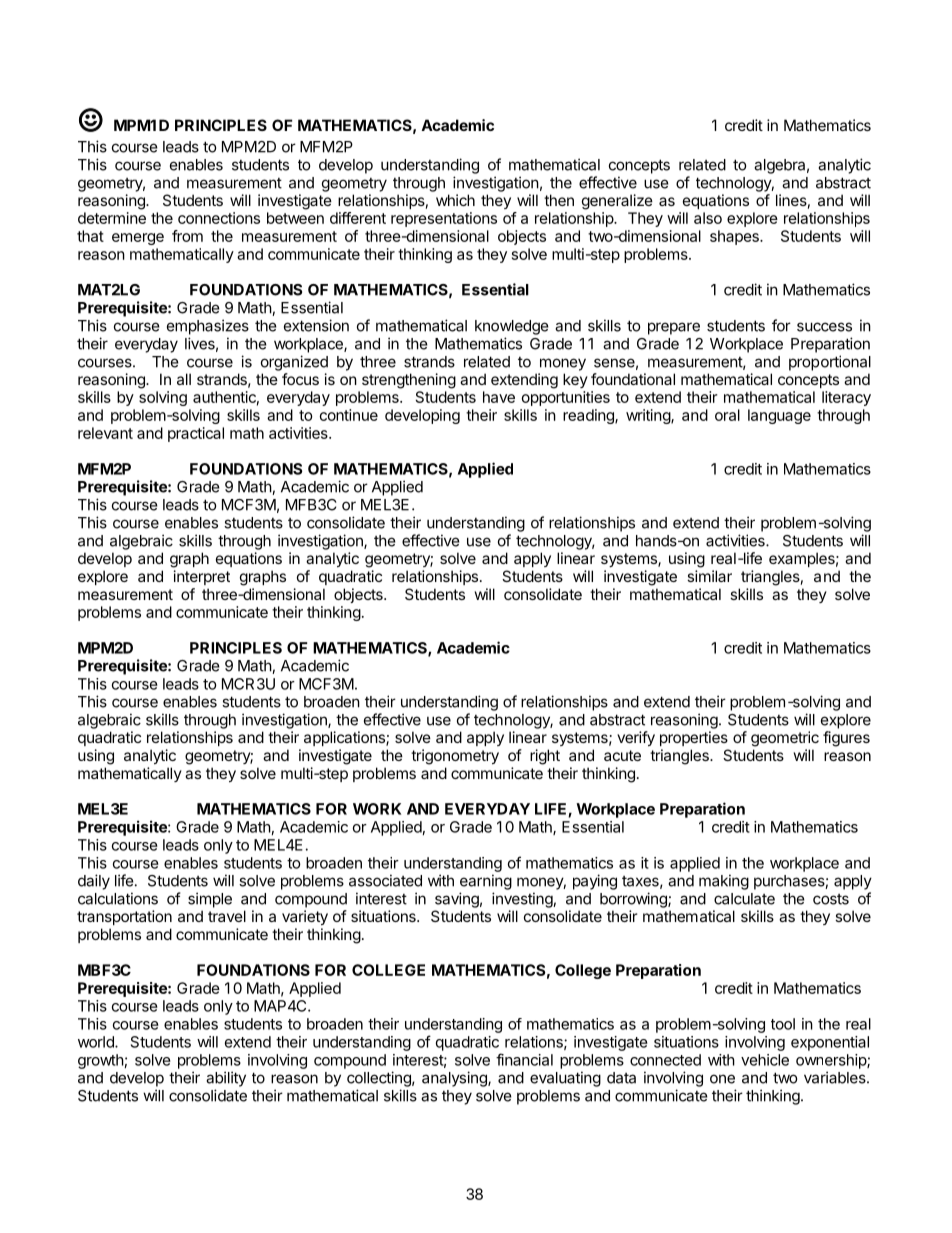 The image size is (952, 1233). I want to click on have, so click(499, 397).
